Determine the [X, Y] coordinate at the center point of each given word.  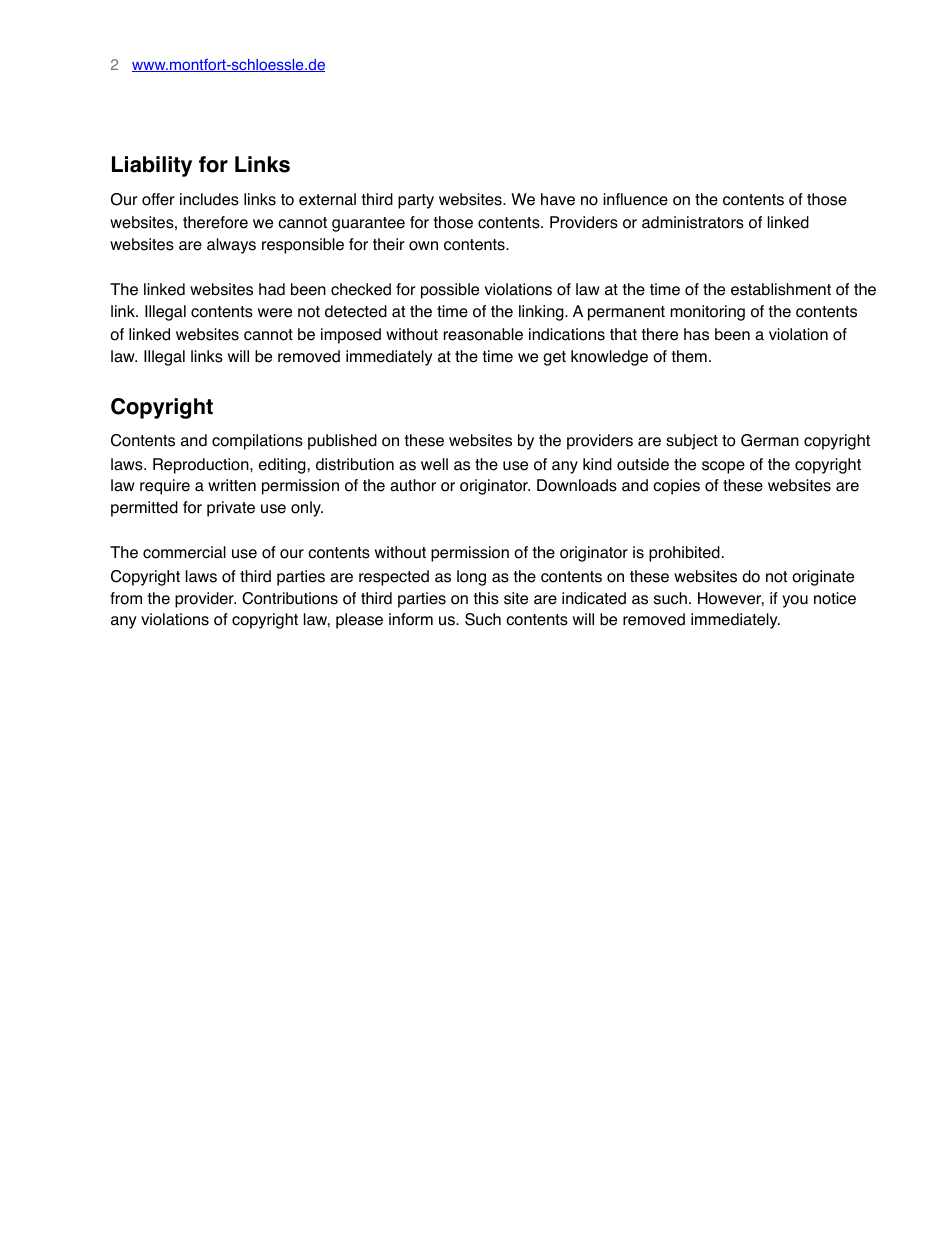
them [689, 356]
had [272, 289]
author [413, 485]
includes [209, 199]
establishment [781, 289]
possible [450, 291]
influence [635, 199]
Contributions [290, 598]
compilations [257, 442]
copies [676, 487]
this [486, 598]
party [416, 201]
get [554, 358]
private [231, 509]
